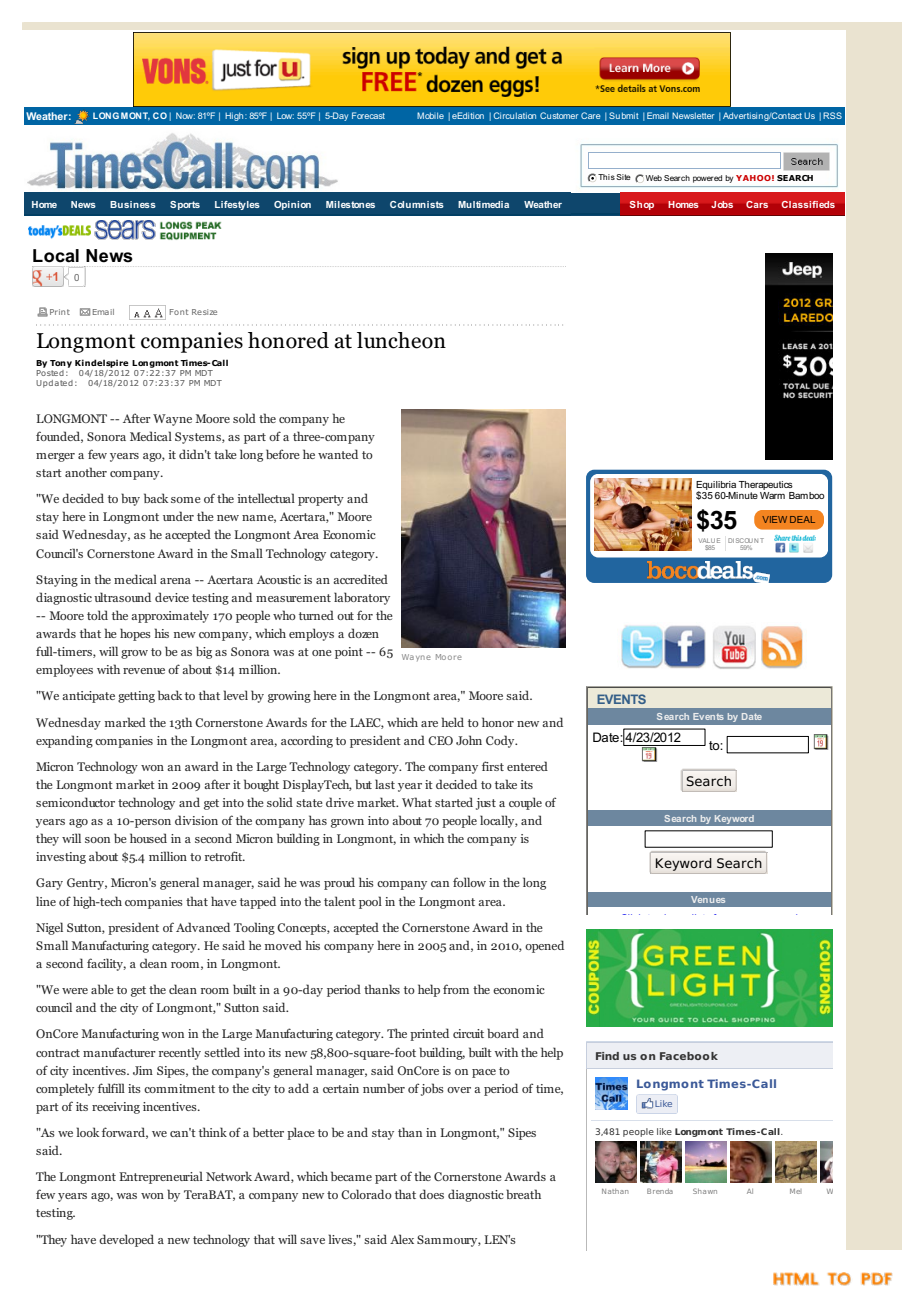 The height and width of the screenshot is (1308, 924). Describe the element at coordinates (144, 671) in the screenshot. I see `revenue` at that location.
